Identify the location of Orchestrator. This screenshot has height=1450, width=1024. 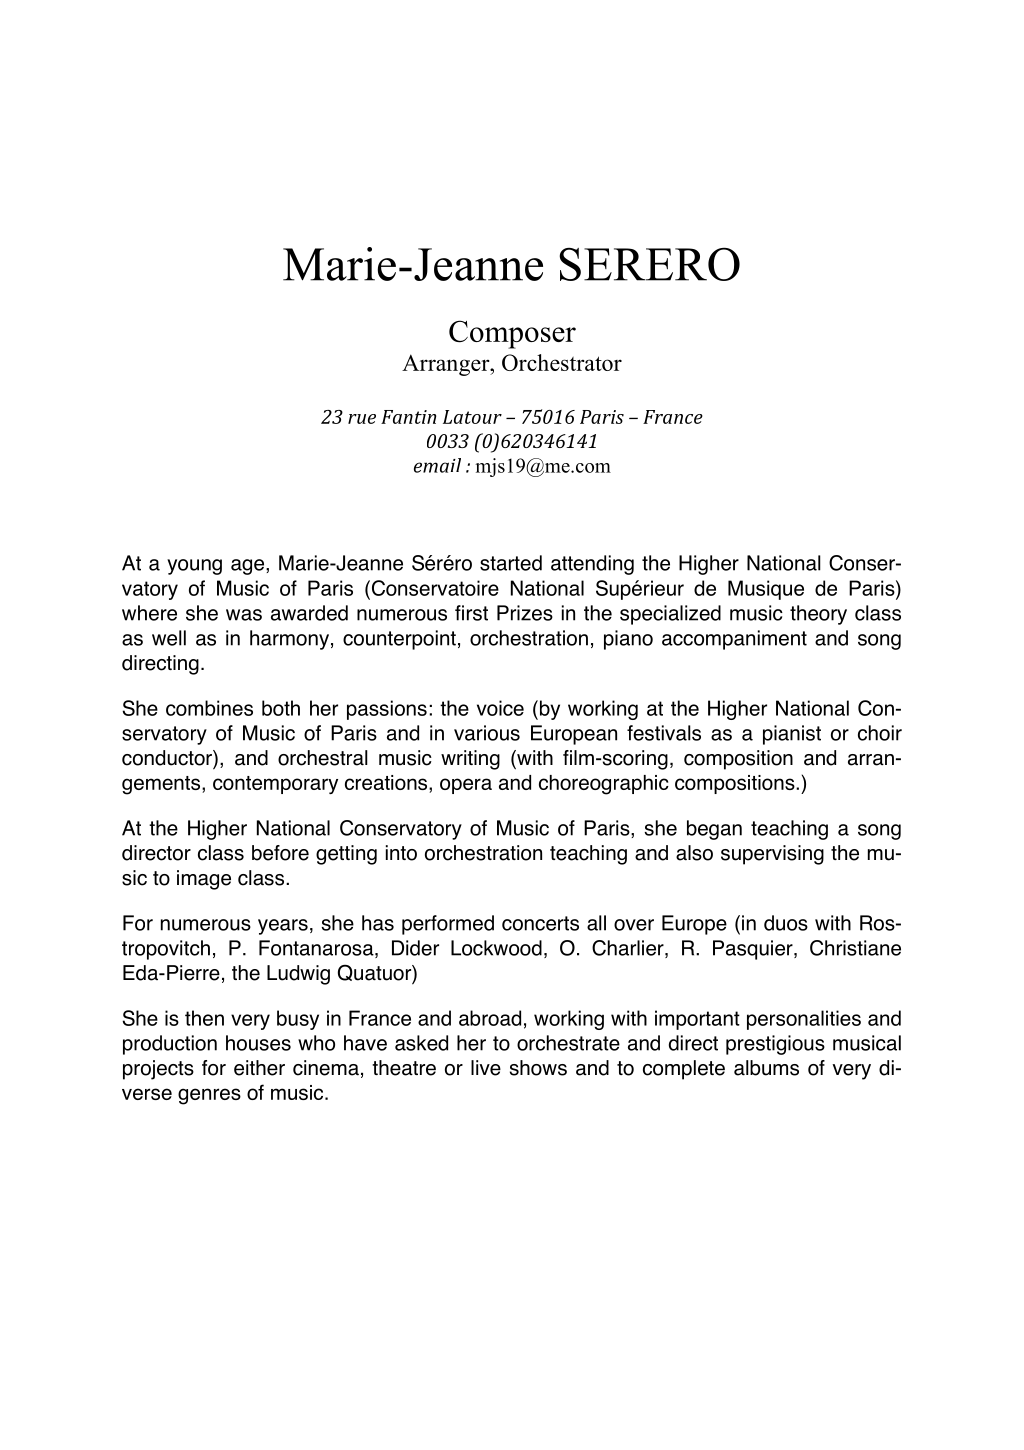
(562, 362).
